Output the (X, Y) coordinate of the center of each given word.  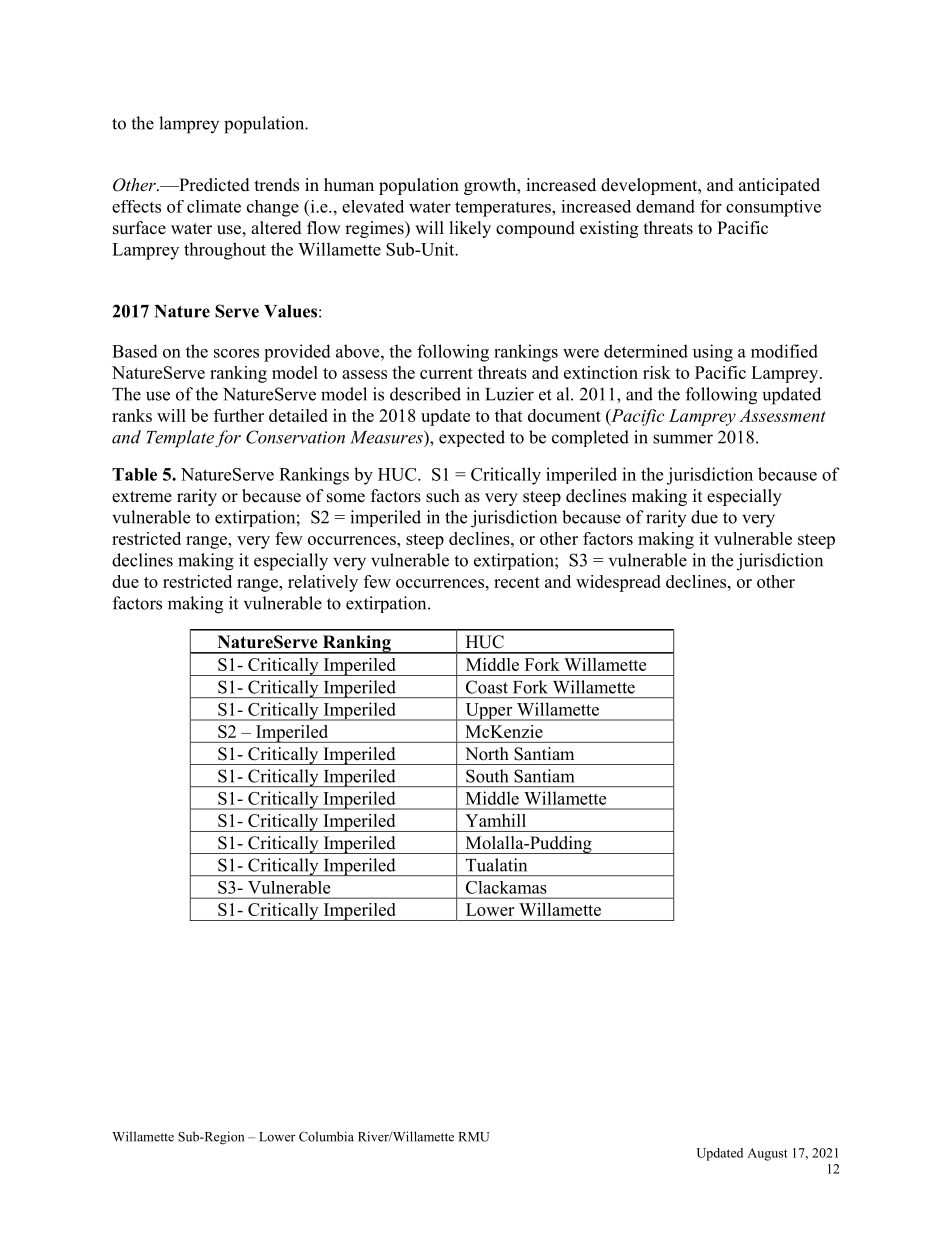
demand (665, 206)
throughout (225, 251)
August (767, 1154)
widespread (618, 583)
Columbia (326, 1136)
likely (470, 229)
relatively (323, 583)
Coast (487, 687)
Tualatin (496, 865)
